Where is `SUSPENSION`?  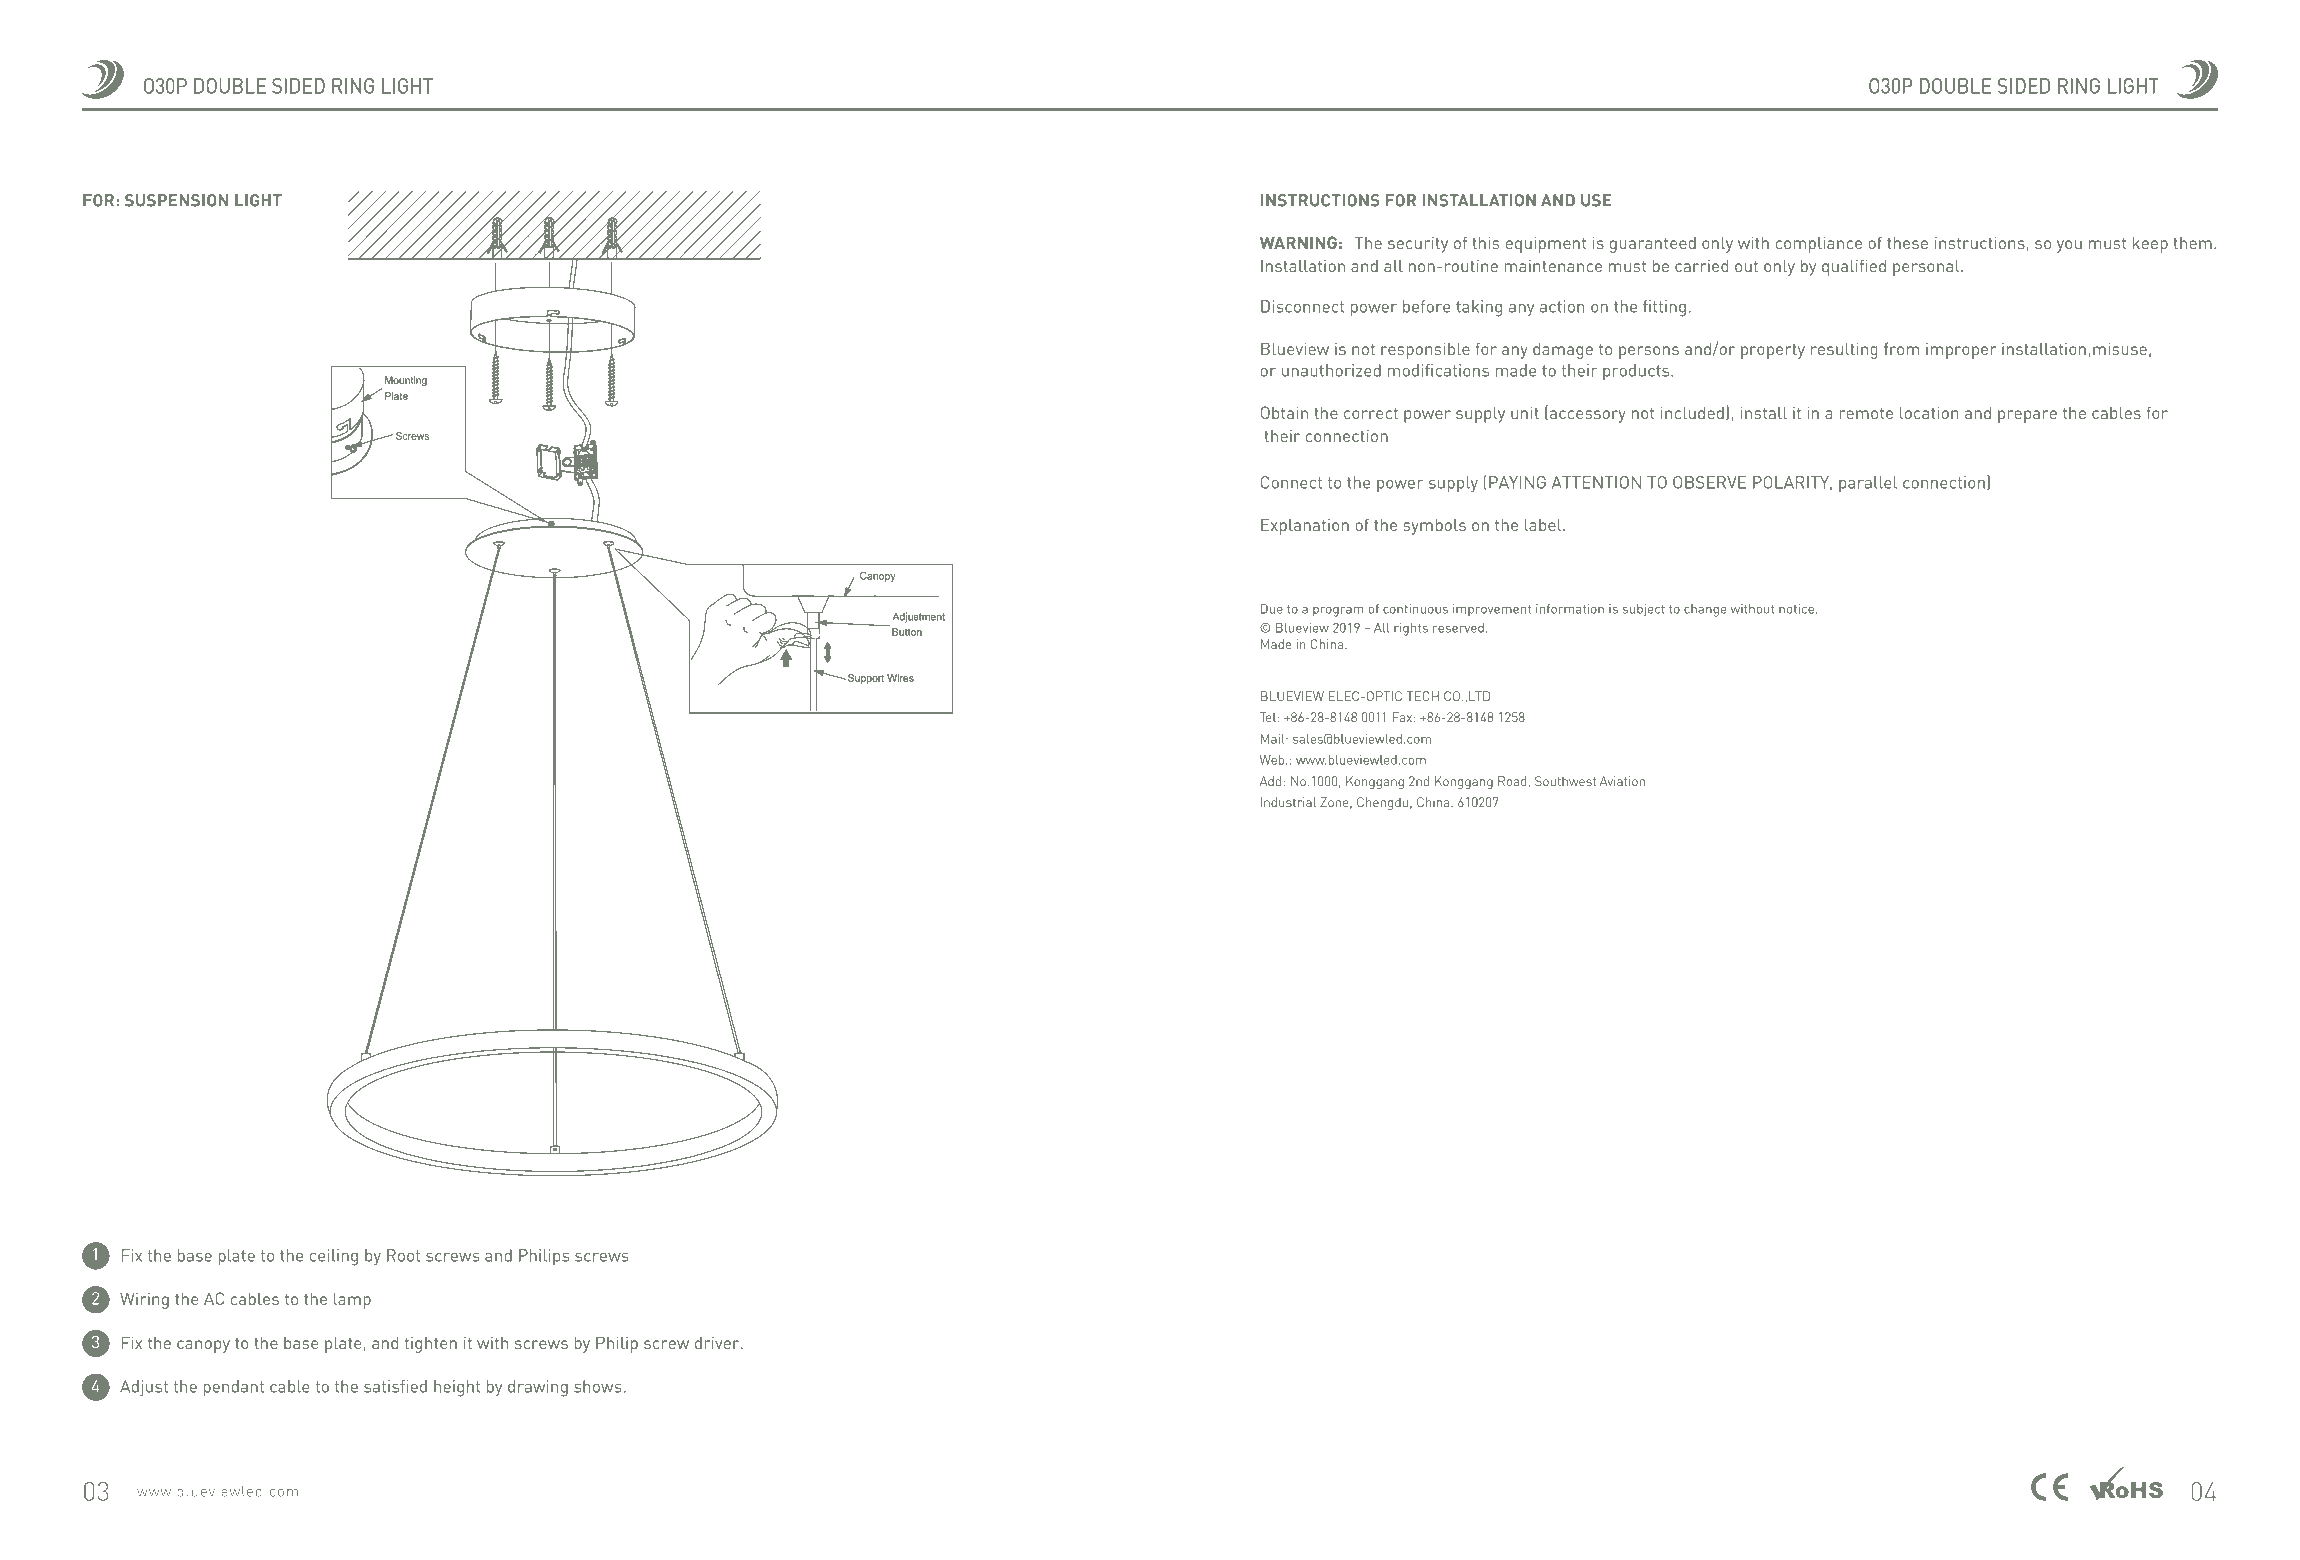
SUSPENSION is located at coordinates (176, 200).
